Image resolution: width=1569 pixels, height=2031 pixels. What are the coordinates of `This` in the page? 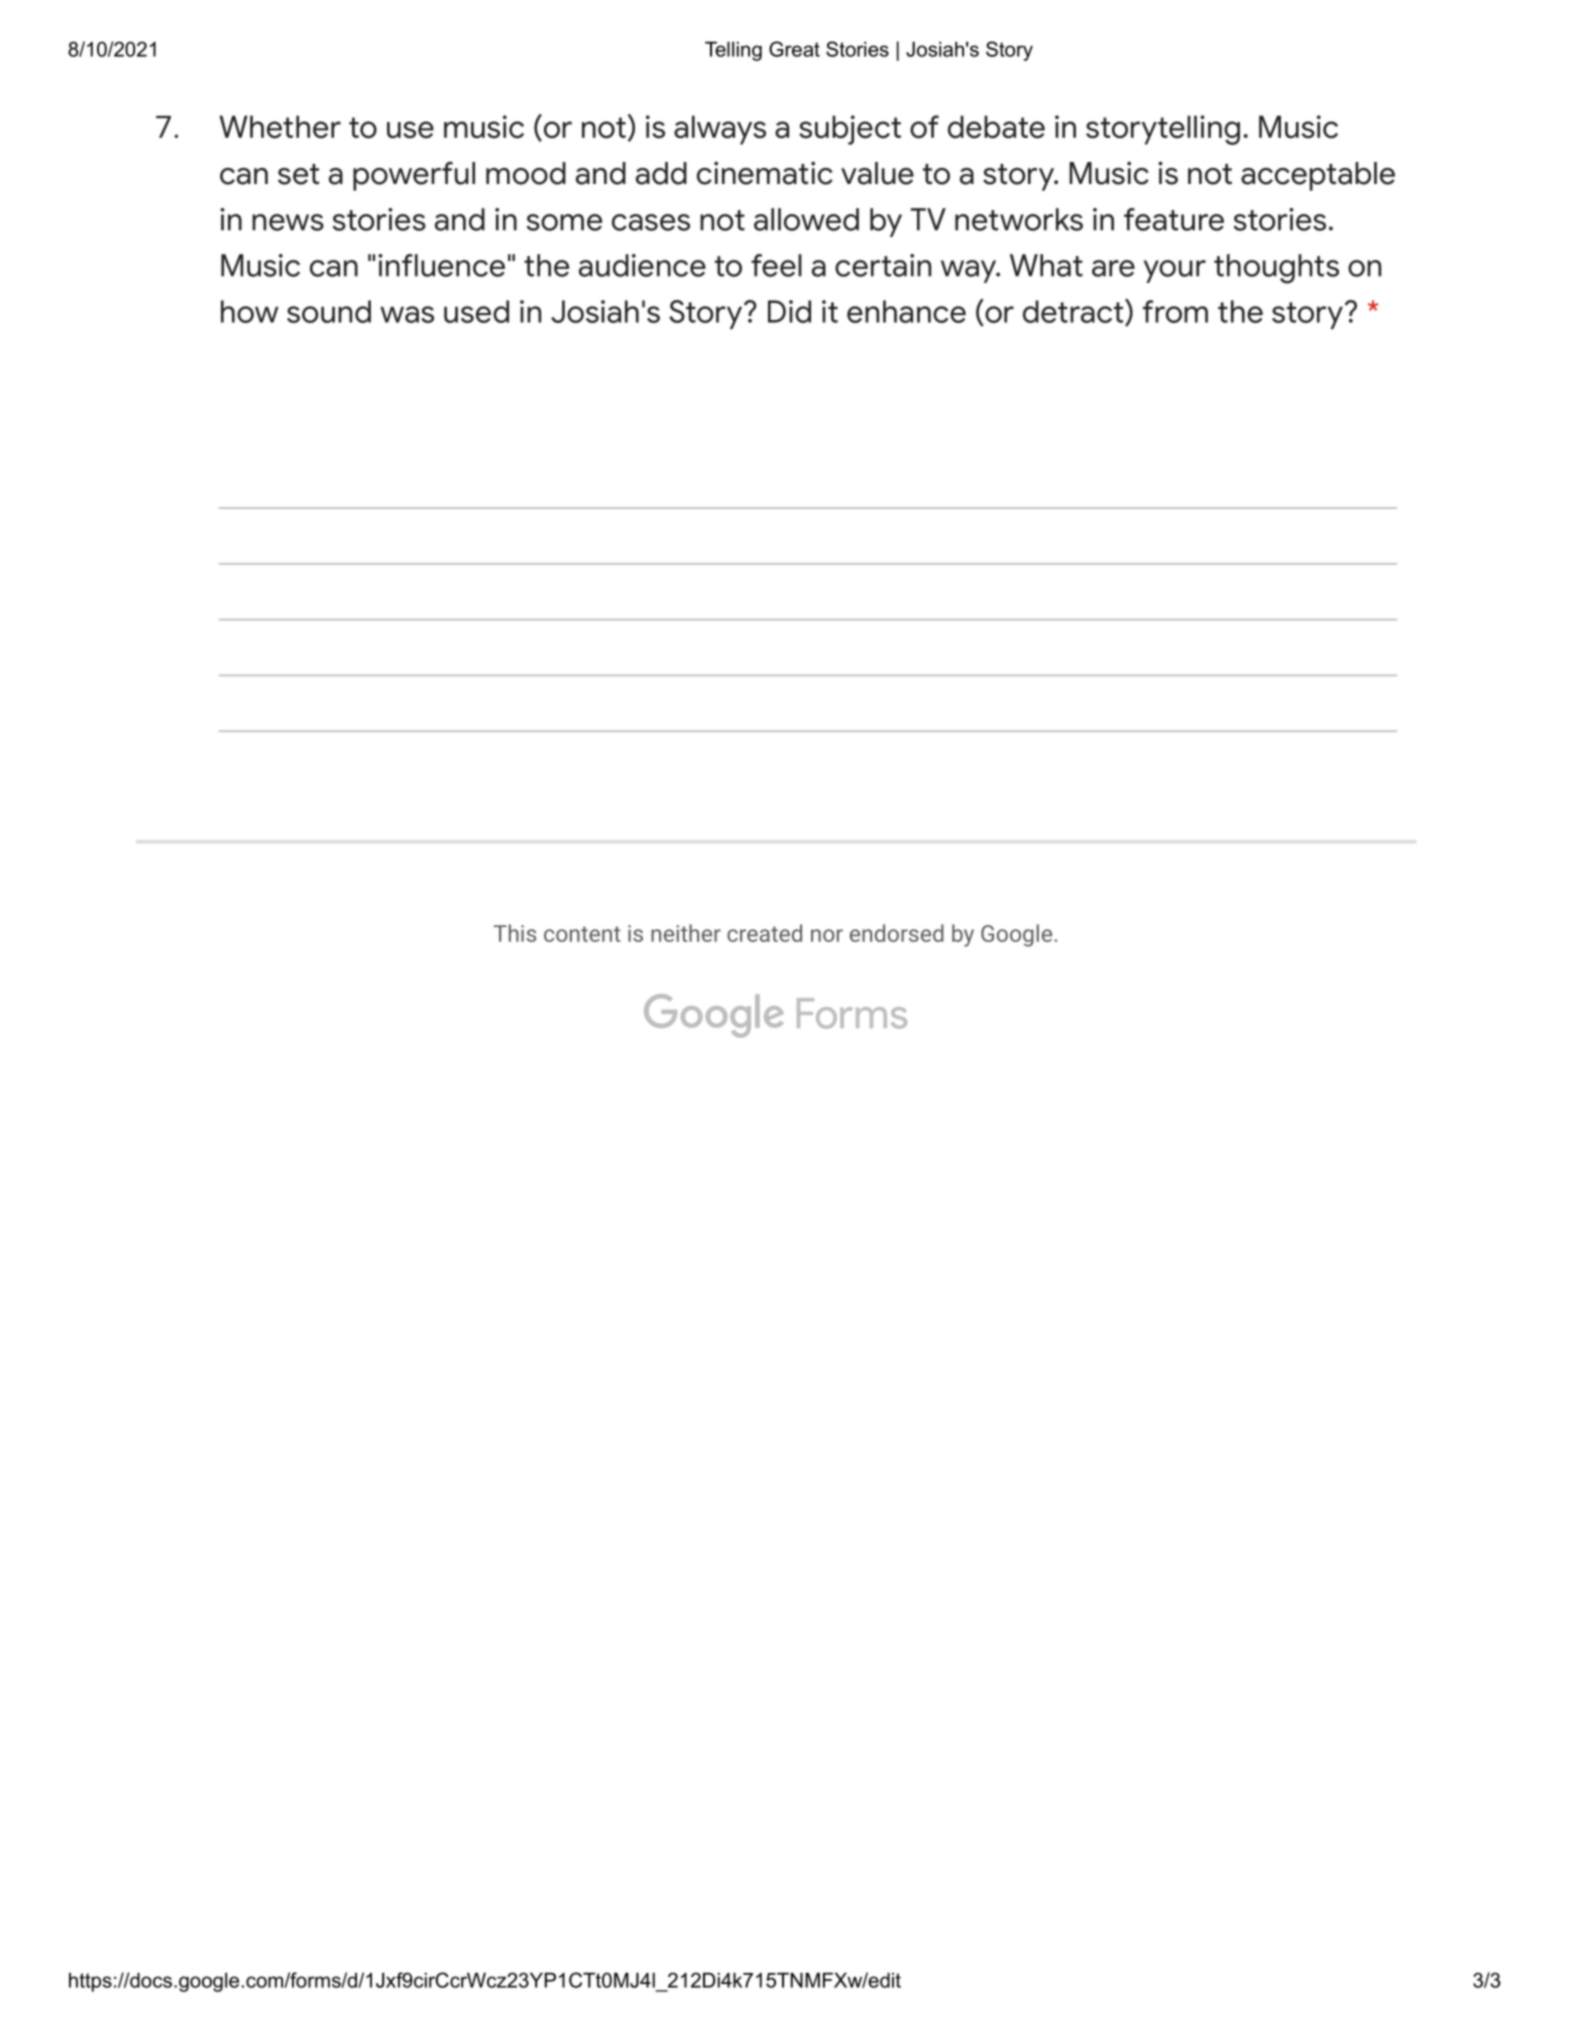 It's located at (515, 933).
